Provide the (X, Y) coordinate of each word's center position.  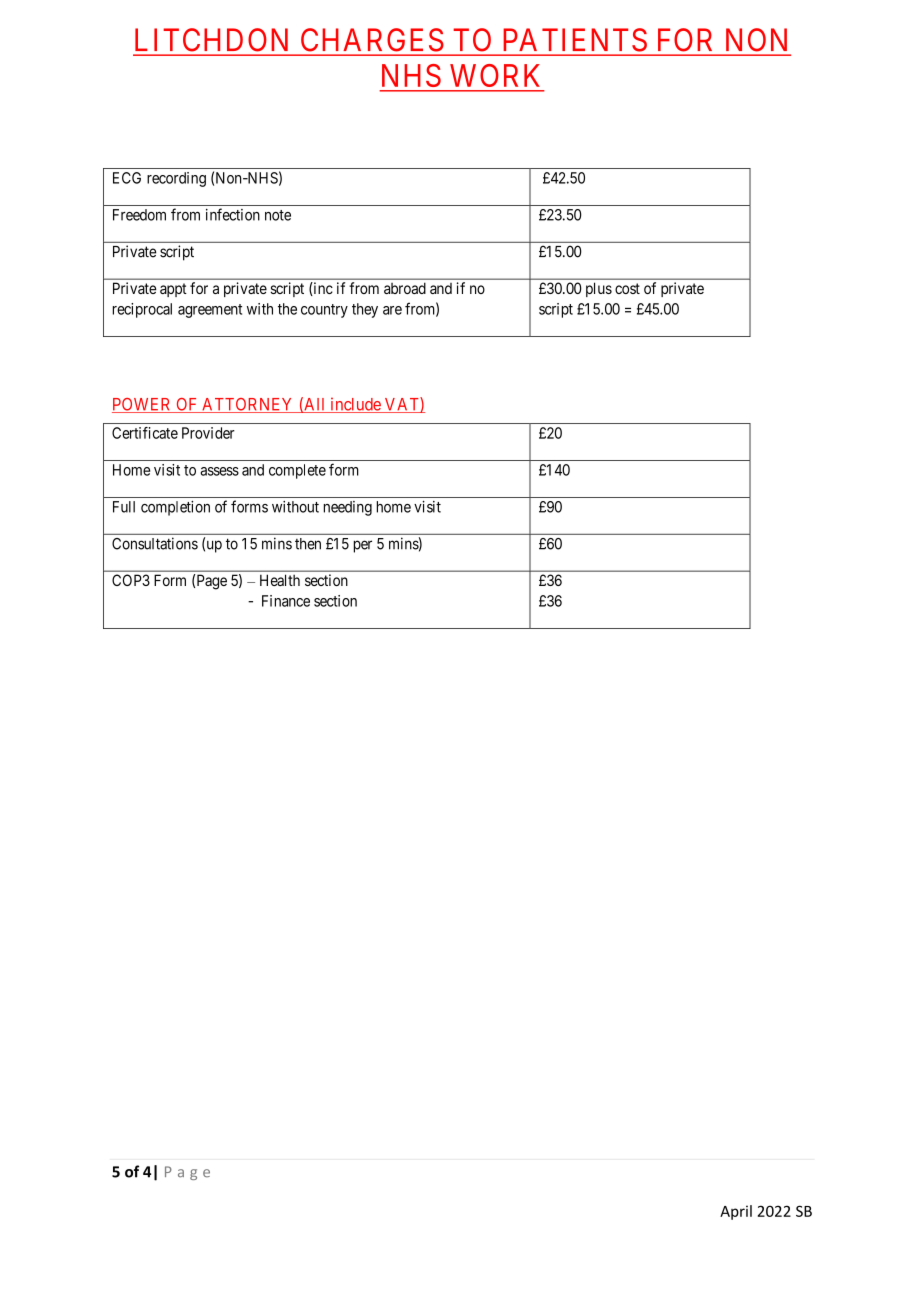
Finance (286, 601)
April (736, 1212)
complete (297, 471)
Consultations (155, 543)
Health (280, 580)
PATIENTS (575, 39)
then (308, 544)
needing (348, 508)
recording (176, 179)
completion (175, 508)
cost (627, 288)
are (392, 310)
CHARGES (372, 39)
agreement (210, 311)
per (363, 546)
